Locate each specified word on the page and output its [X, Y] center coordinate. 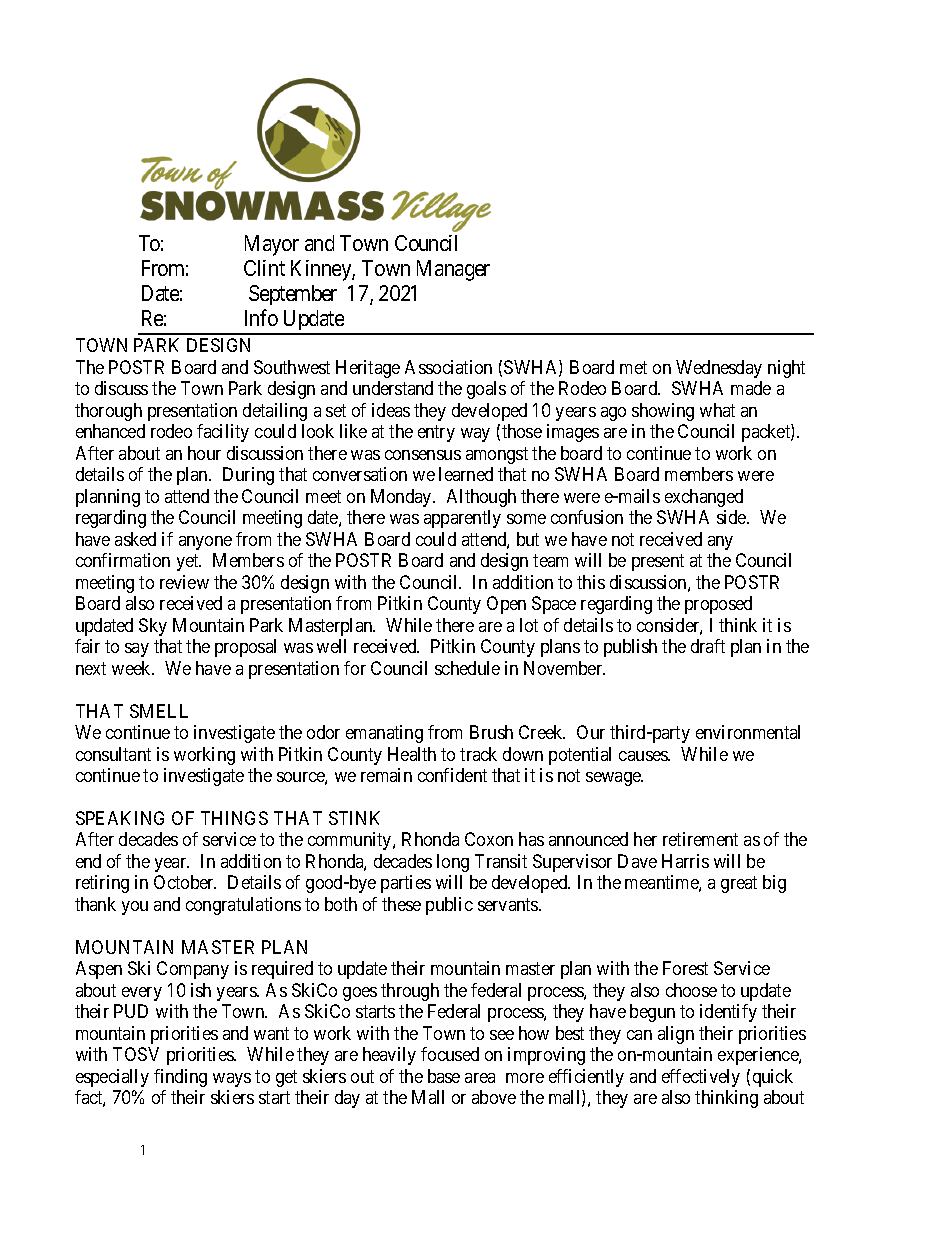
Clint [264, 268]
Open [506, 605]
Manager [453, 270]
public [449, 906]
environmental [748, 732]
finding [180, 1078]
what [717, 410]
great [739, 885]
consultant [113, 754]
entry [436, 434]
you [135, 908]
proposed [718, 605]
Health [412, 754]
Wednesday [719, 369]
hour [204, 453]
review [184, 582]
